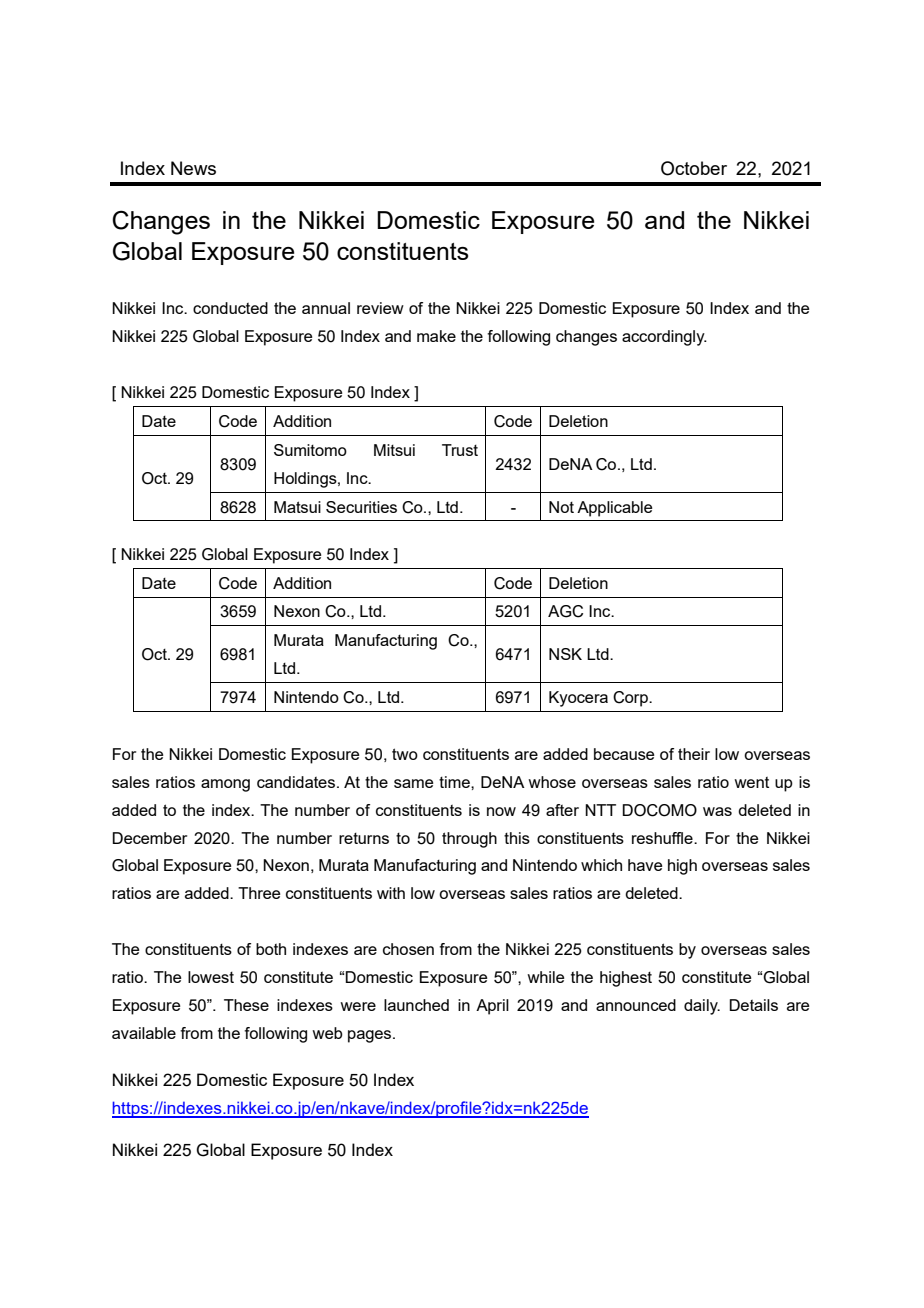 Image resolution: width=924 pixels, height=1308 pixels. I want to click on These, so click(246, 1005).
